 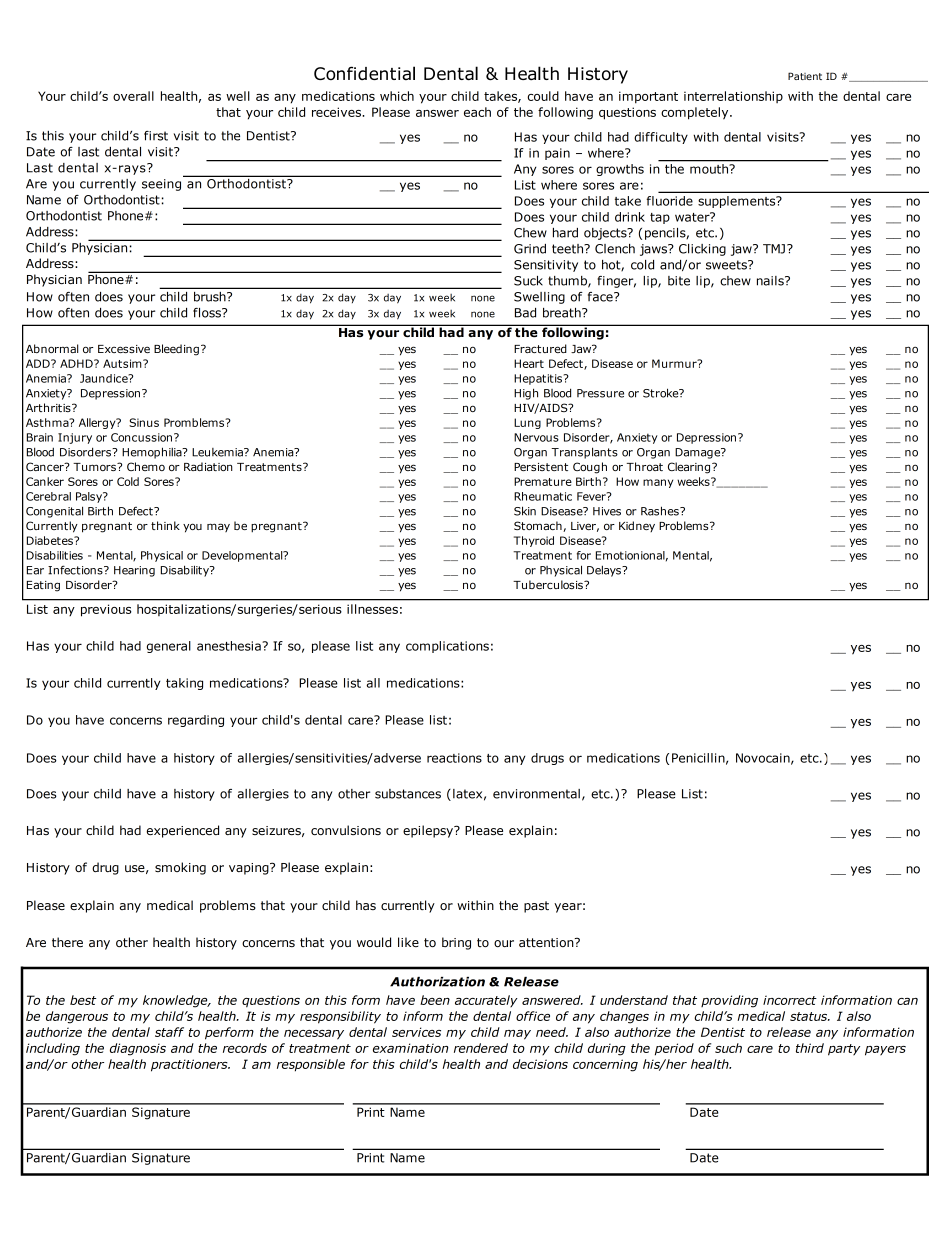 What do you see at coordinates (138, 1049) in the screenshot?
I see `diagnosis` at bounding box center [138, 1049].
